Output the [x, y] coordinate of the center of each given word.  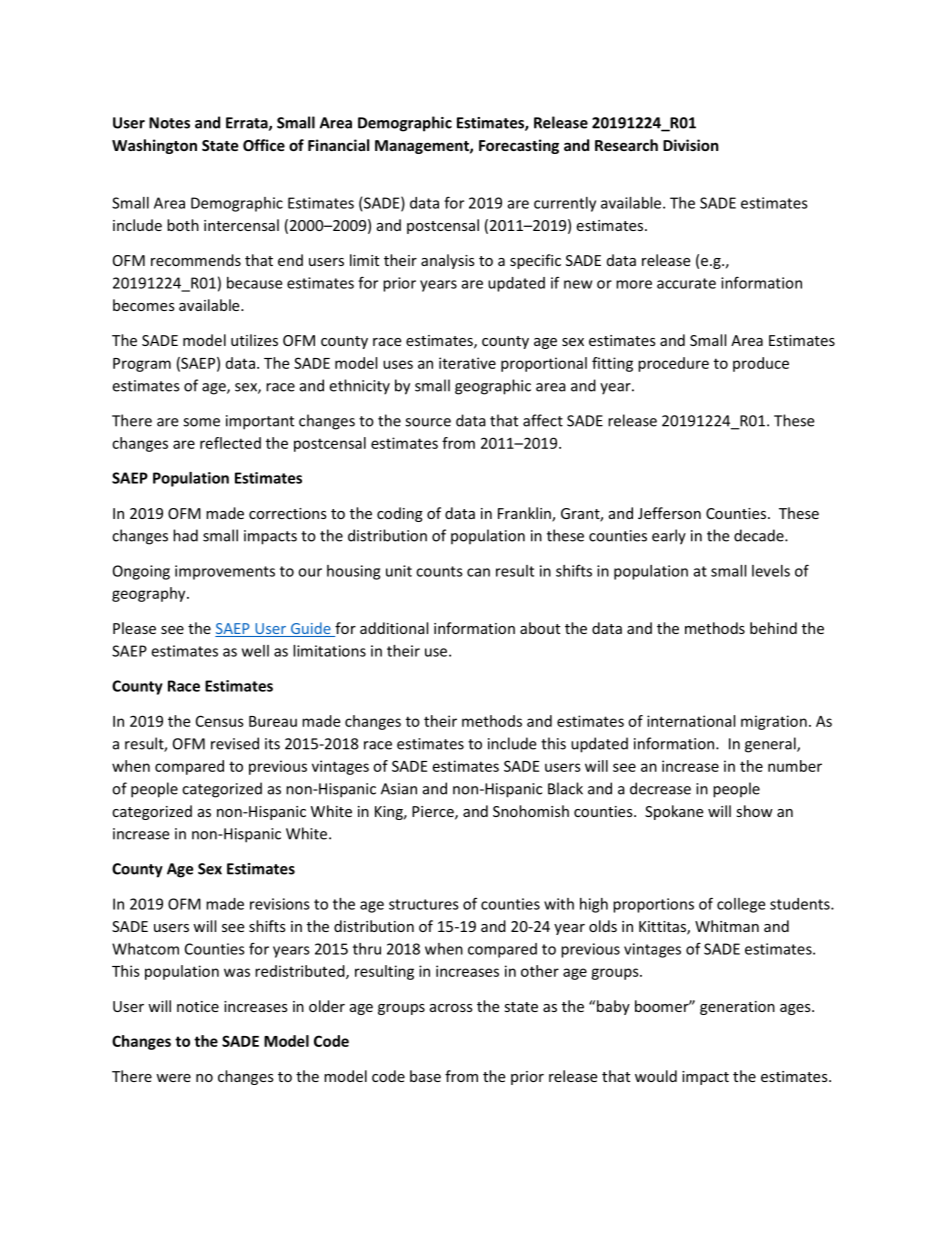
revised [235, 743]
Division [691, 145]
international [691, 721]
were [173, 1078]
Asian [399, 789]
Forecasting [519, 146]
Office [264, 145]
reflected [230, 443]
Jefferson [669, 513]
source [428, 422]
